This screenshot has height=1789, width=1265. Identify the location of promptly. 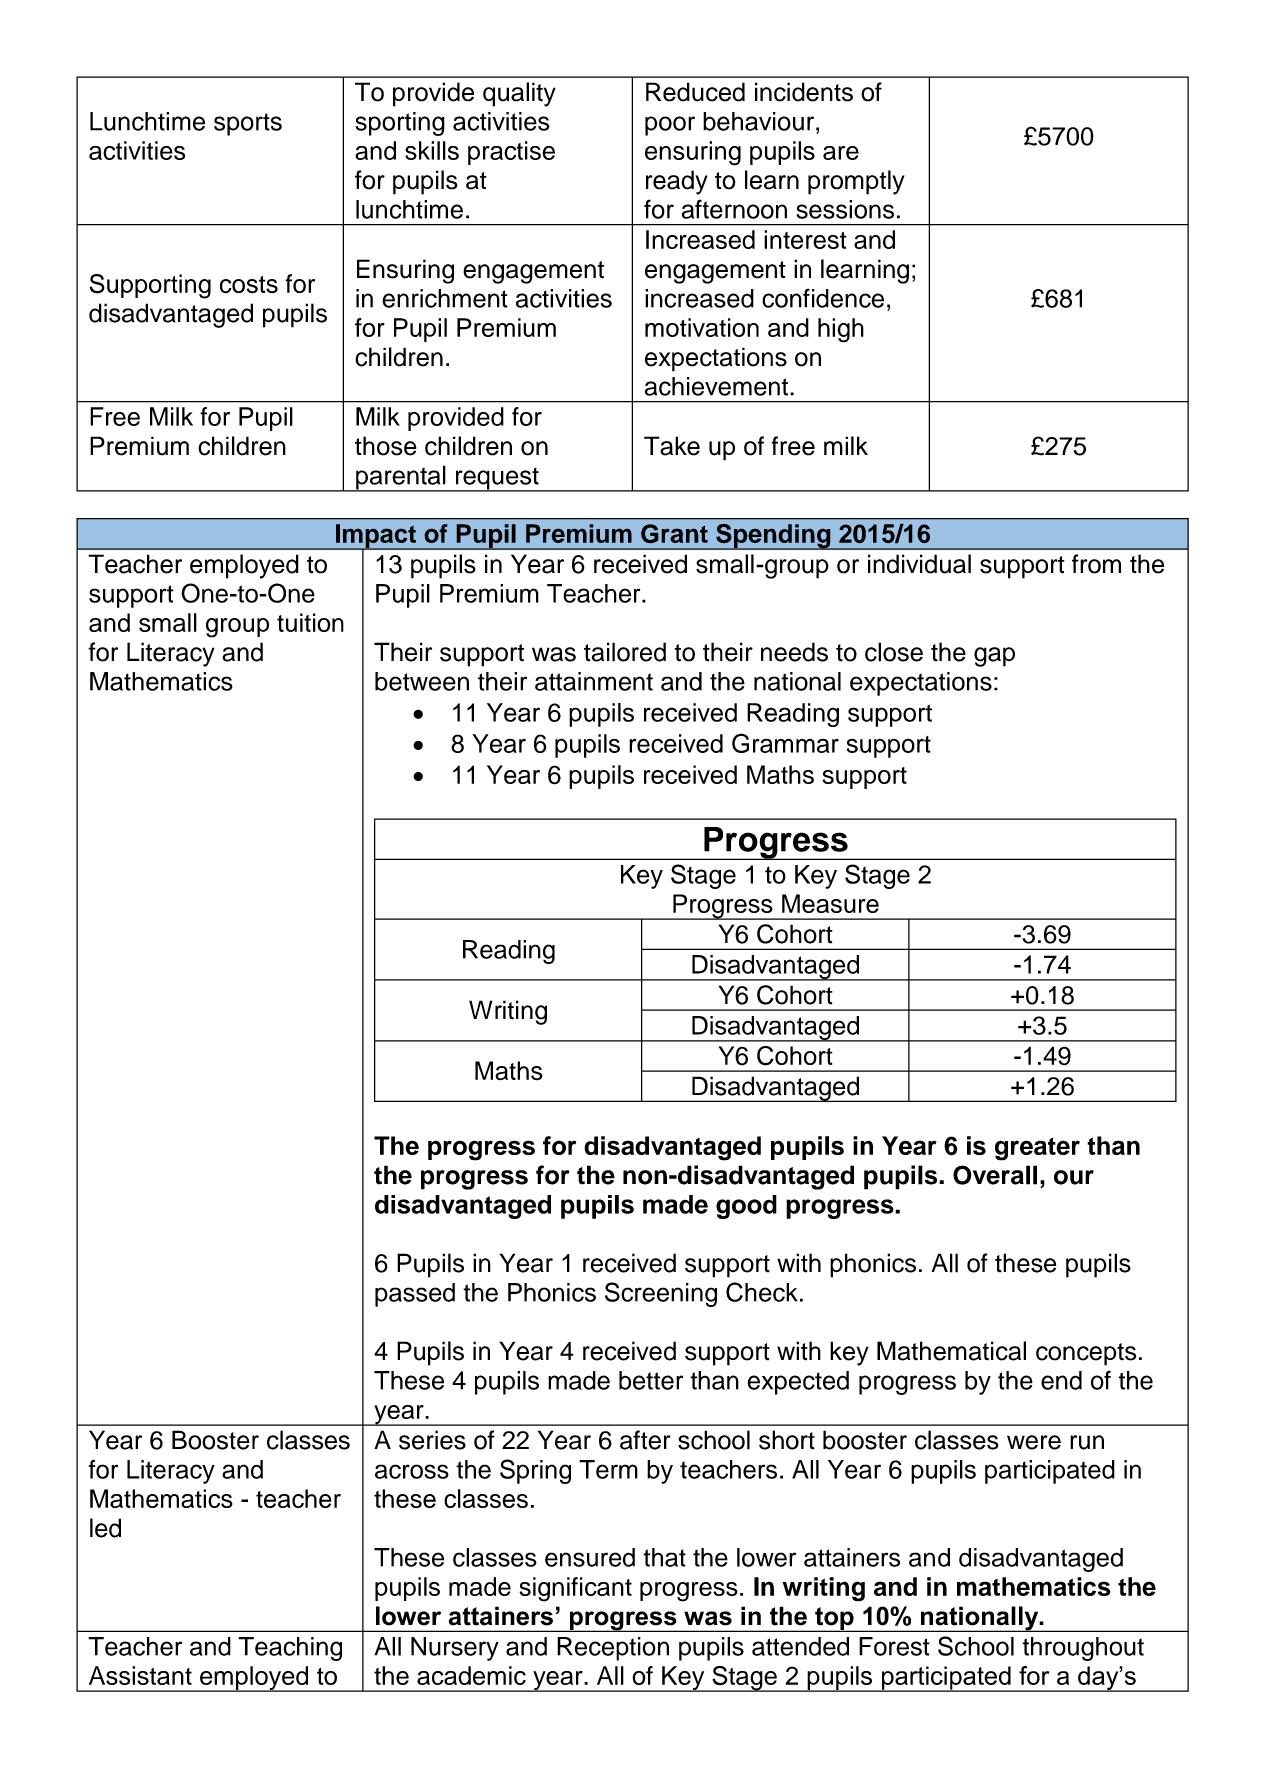
(856, 182).
